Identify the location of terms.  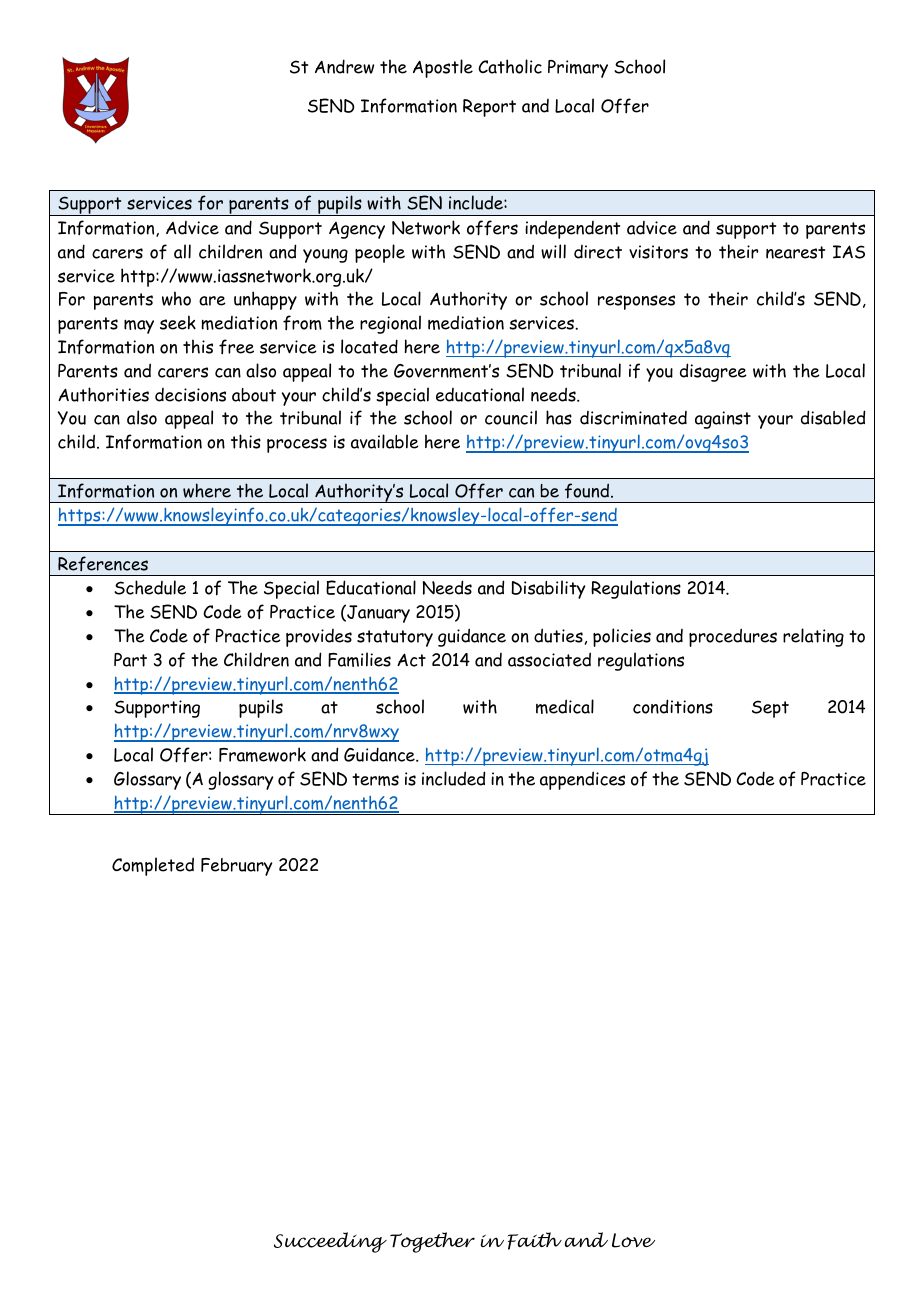
(375, 779).
